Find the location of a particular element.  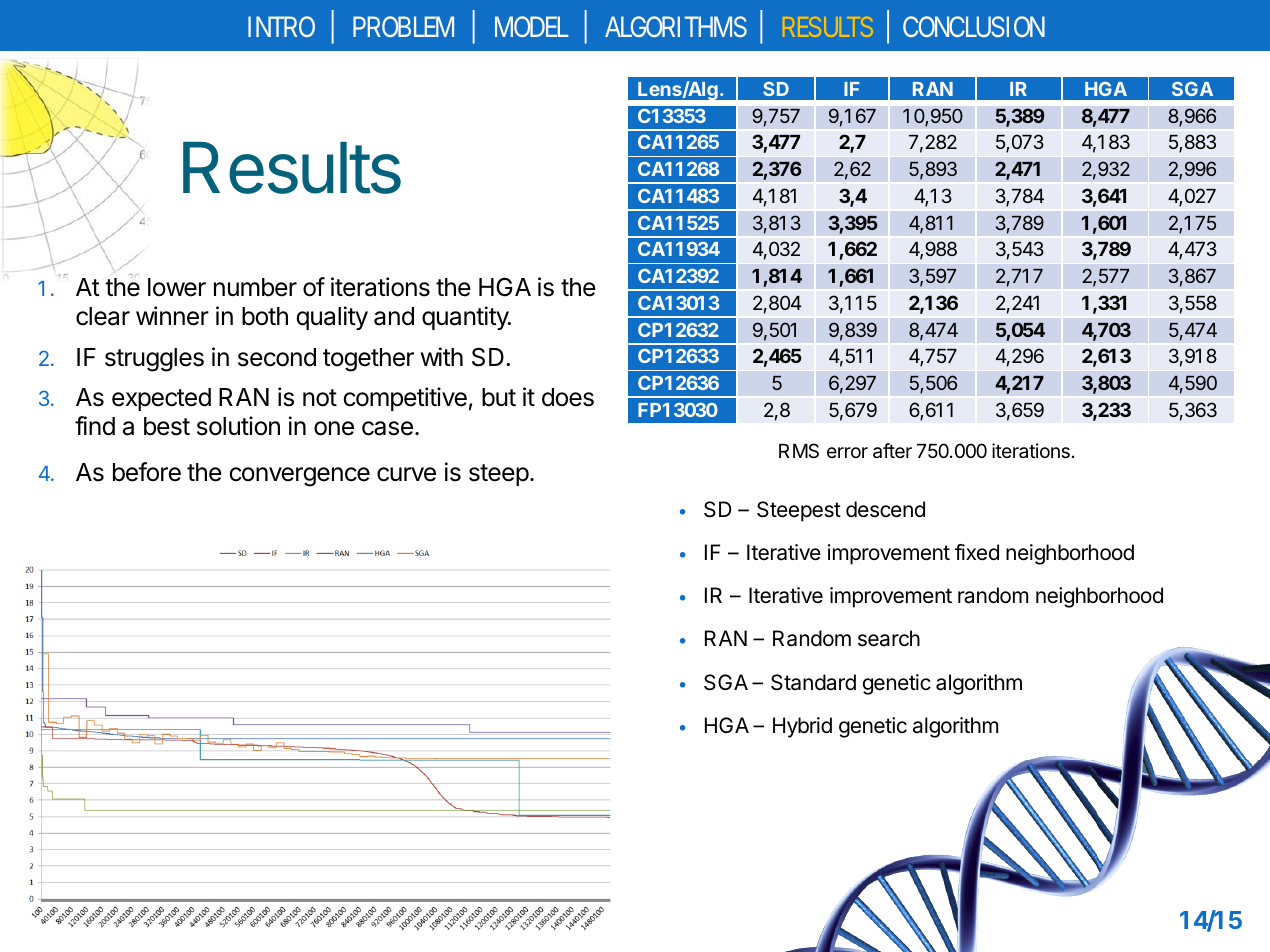

does is located at coordinates (568, 397).
